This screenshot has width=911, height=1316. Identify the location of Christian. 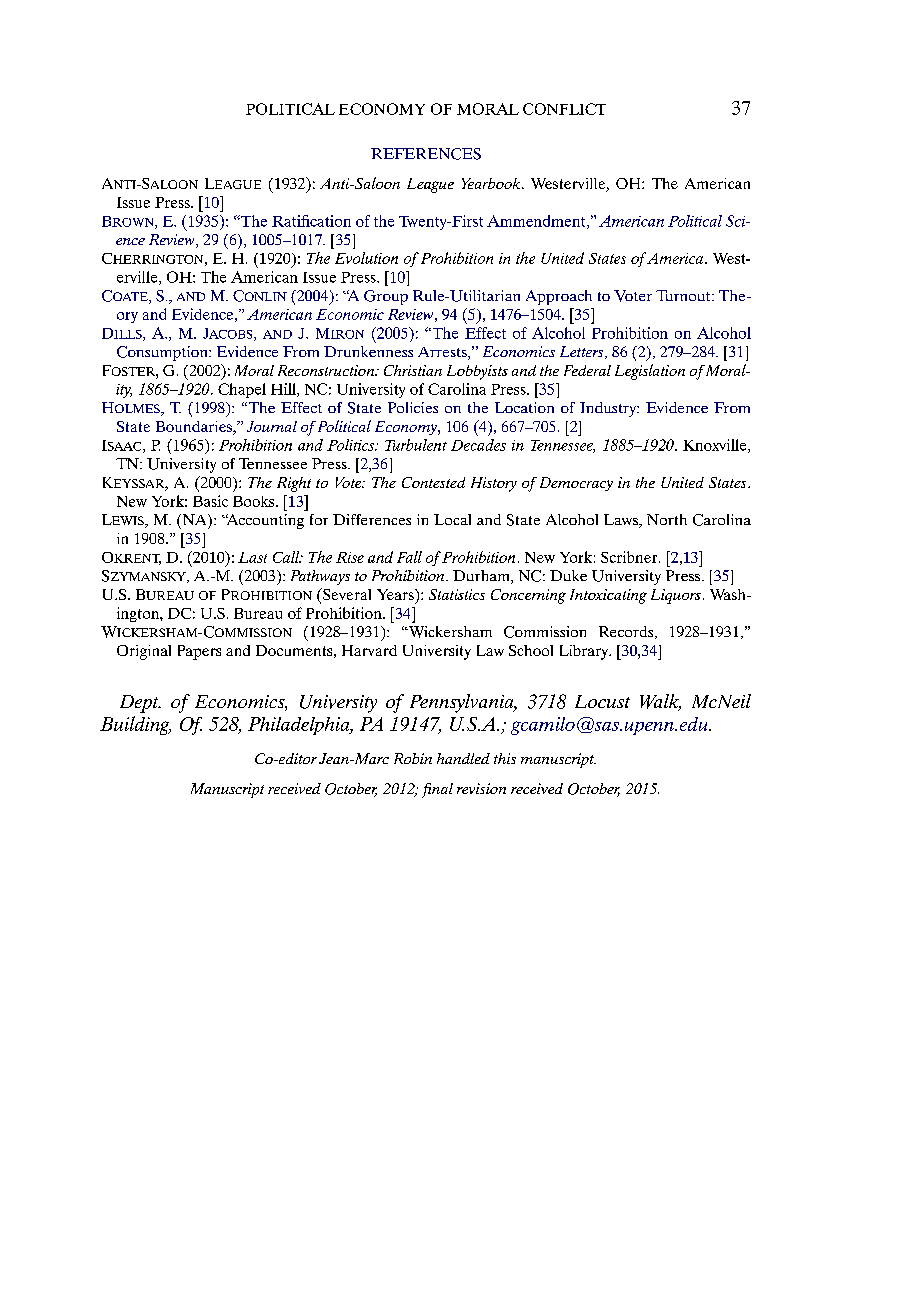
(413, 370).
